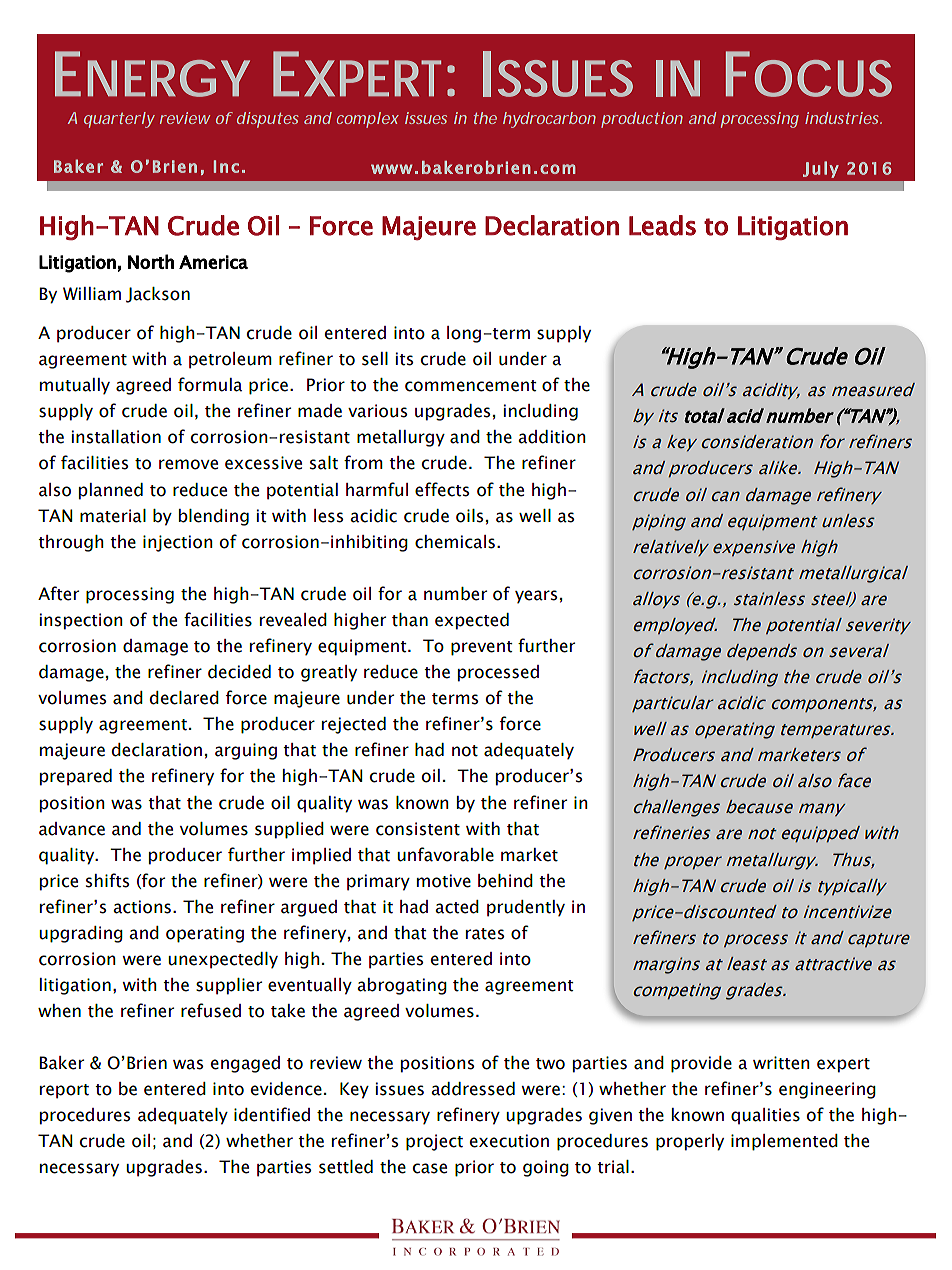  What do you see at coordinates (119, 120) in the page?
I see `quarterly` at bounding box center [119, 120].
